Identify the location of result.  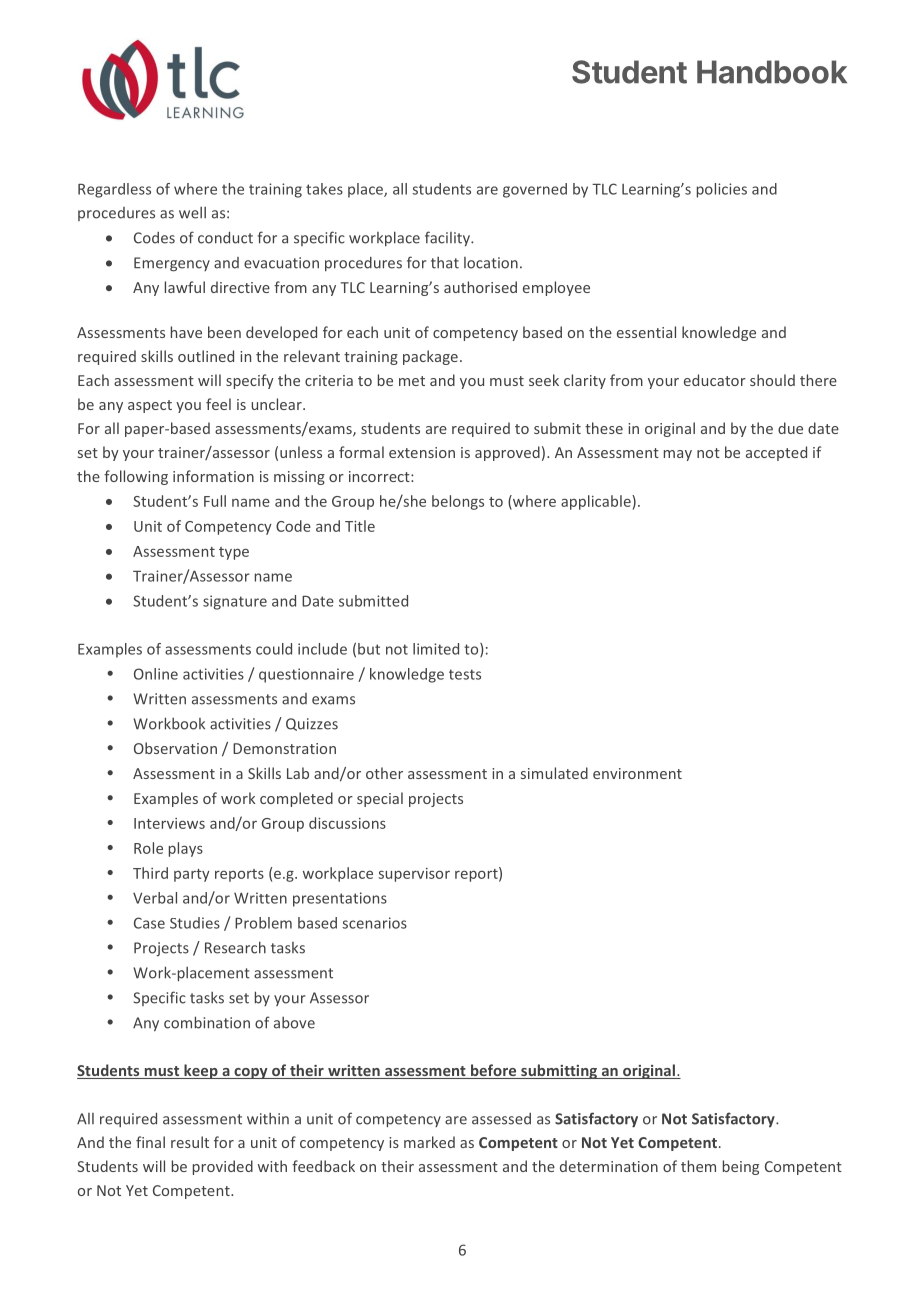
(190, 1142).
